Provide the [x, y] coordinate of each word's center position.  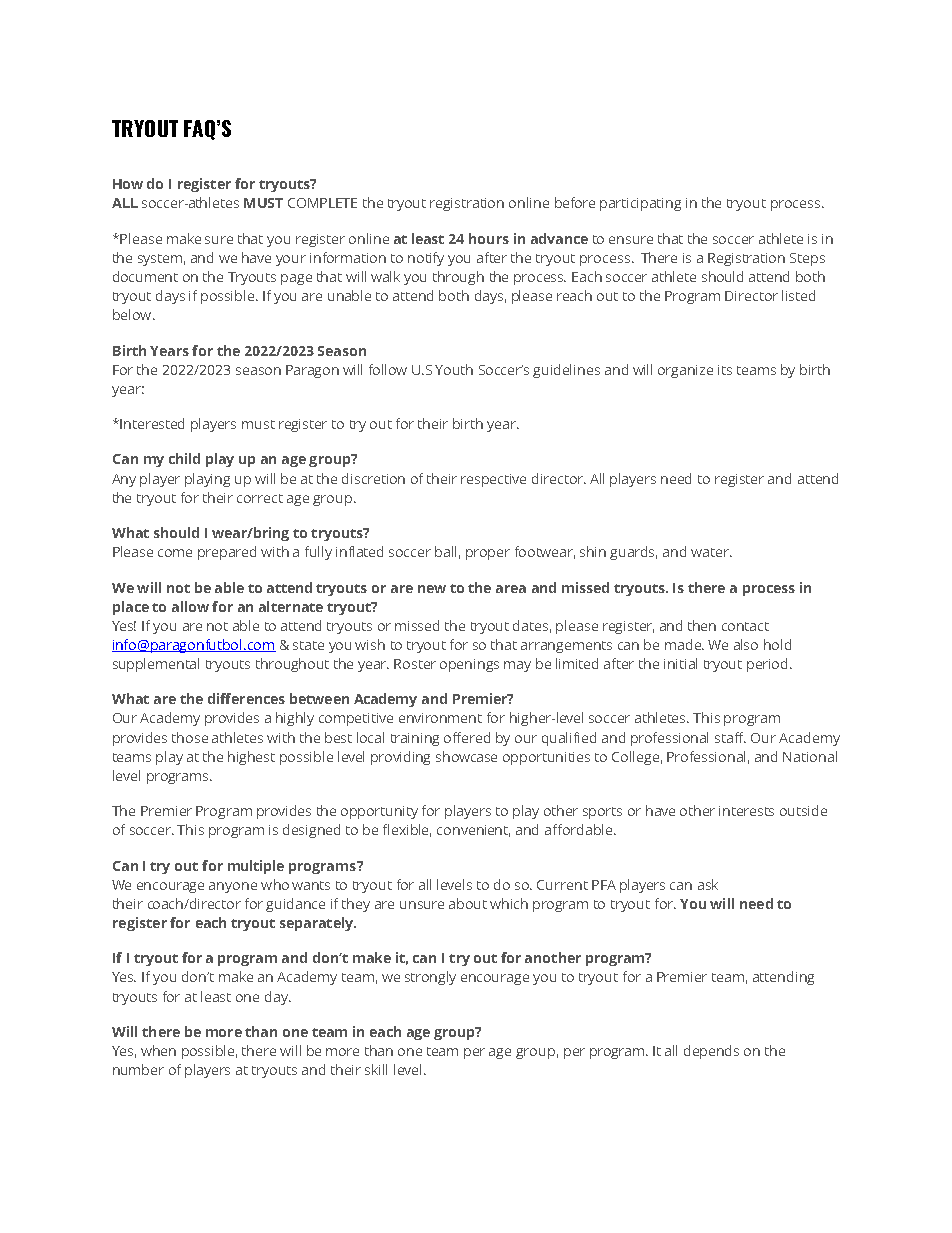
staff [730, 737]
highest [251, 758]
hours [489, 238]
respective [493, 480]
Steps [807, 259]
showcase [466, 756]
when [158, 1050]
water [711, 552]
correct [260, 498]
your [291, 260]
